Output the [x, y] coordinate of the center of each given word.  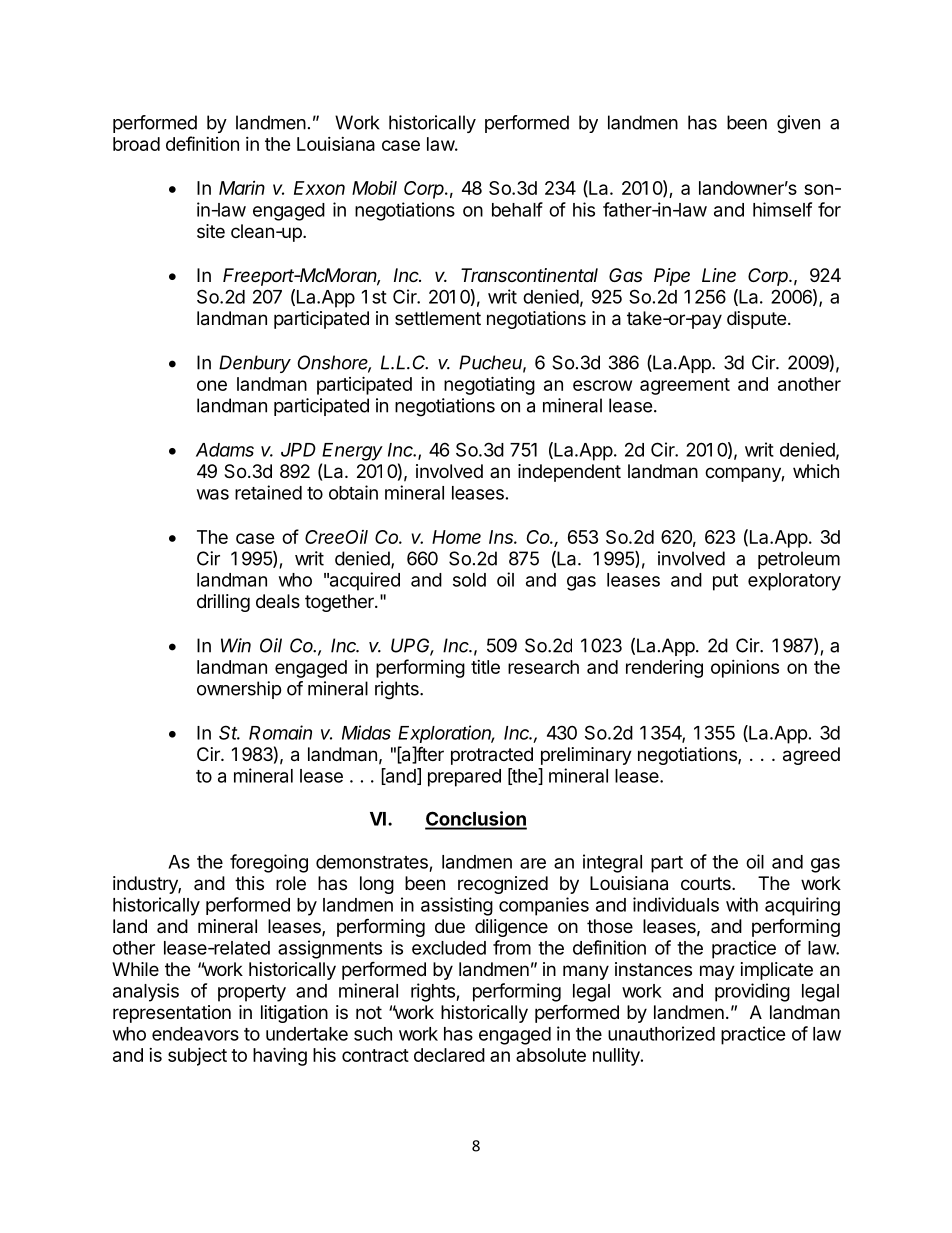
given [798, 124]
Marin [242, 188]
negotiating [489, 385]
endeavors [195, 1034]
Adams [225, 450]
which [816, 471]
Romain [280, 732]
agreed [811, 756]
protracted [492, 756]
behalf [517, 209]
